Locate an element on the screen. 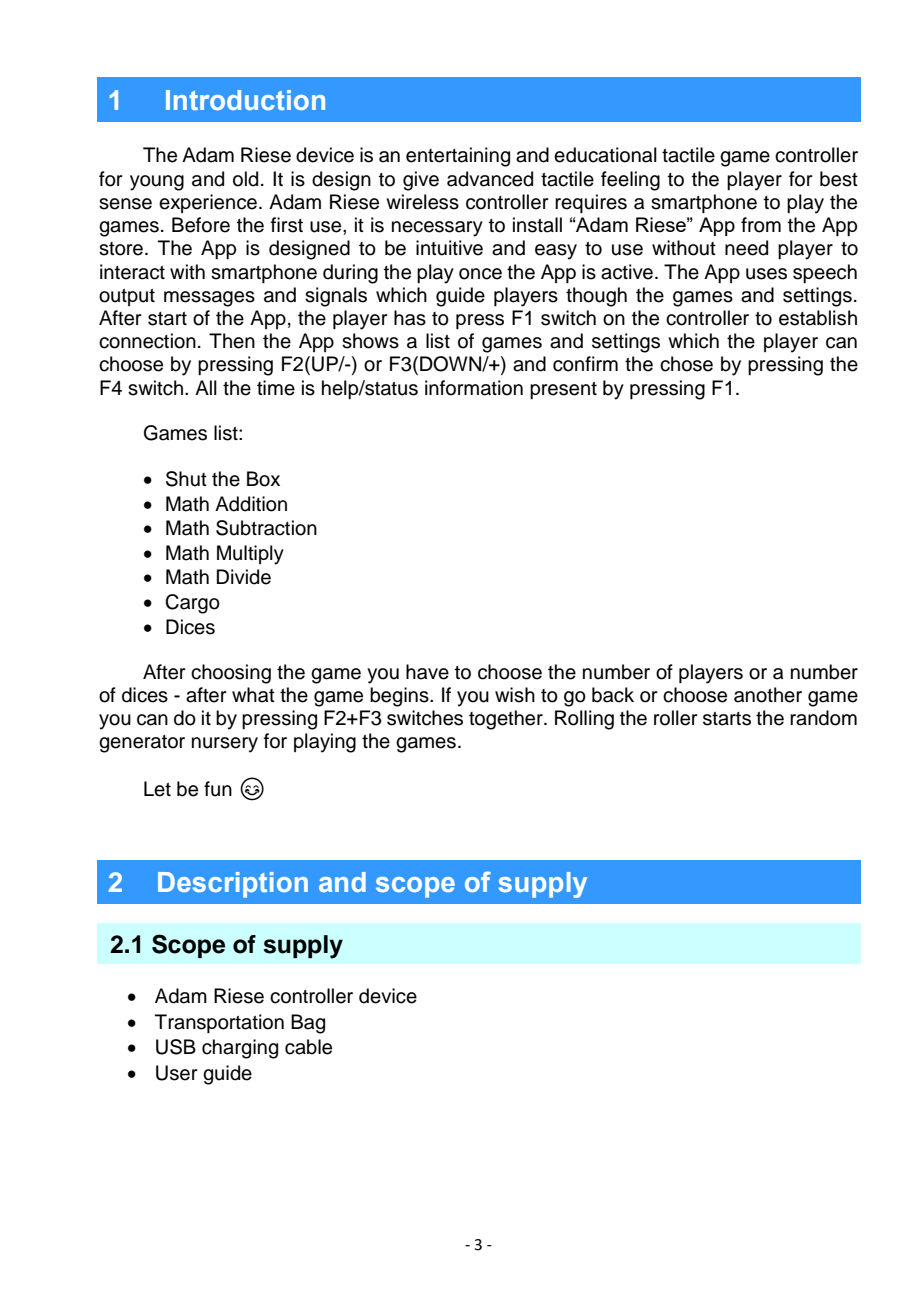 This screenshot has width=924, height=1308. chose is located at coordinates (686, 364).
